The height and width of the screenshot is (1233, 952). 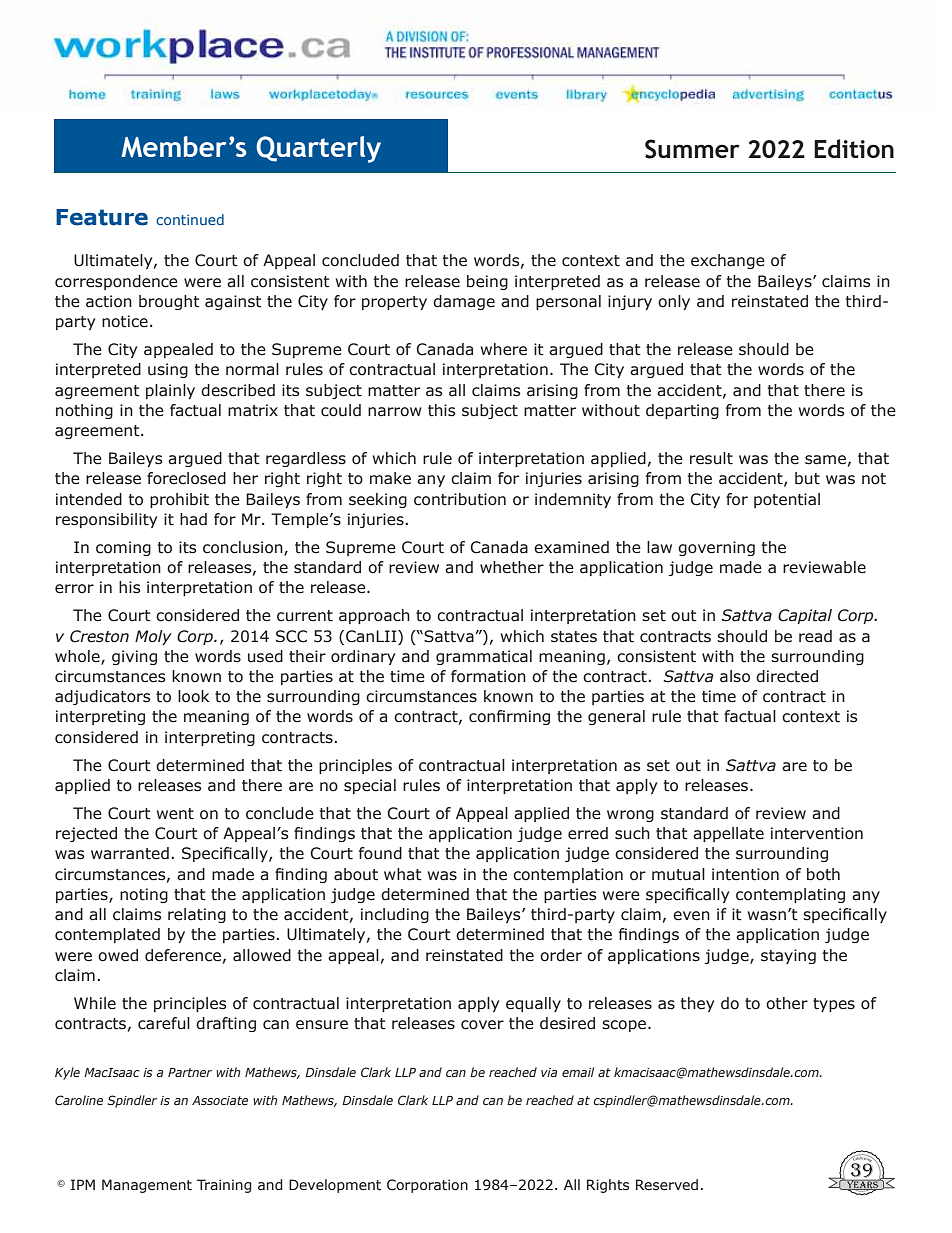 I want to click on Summer, so click(x=692, y=149).
